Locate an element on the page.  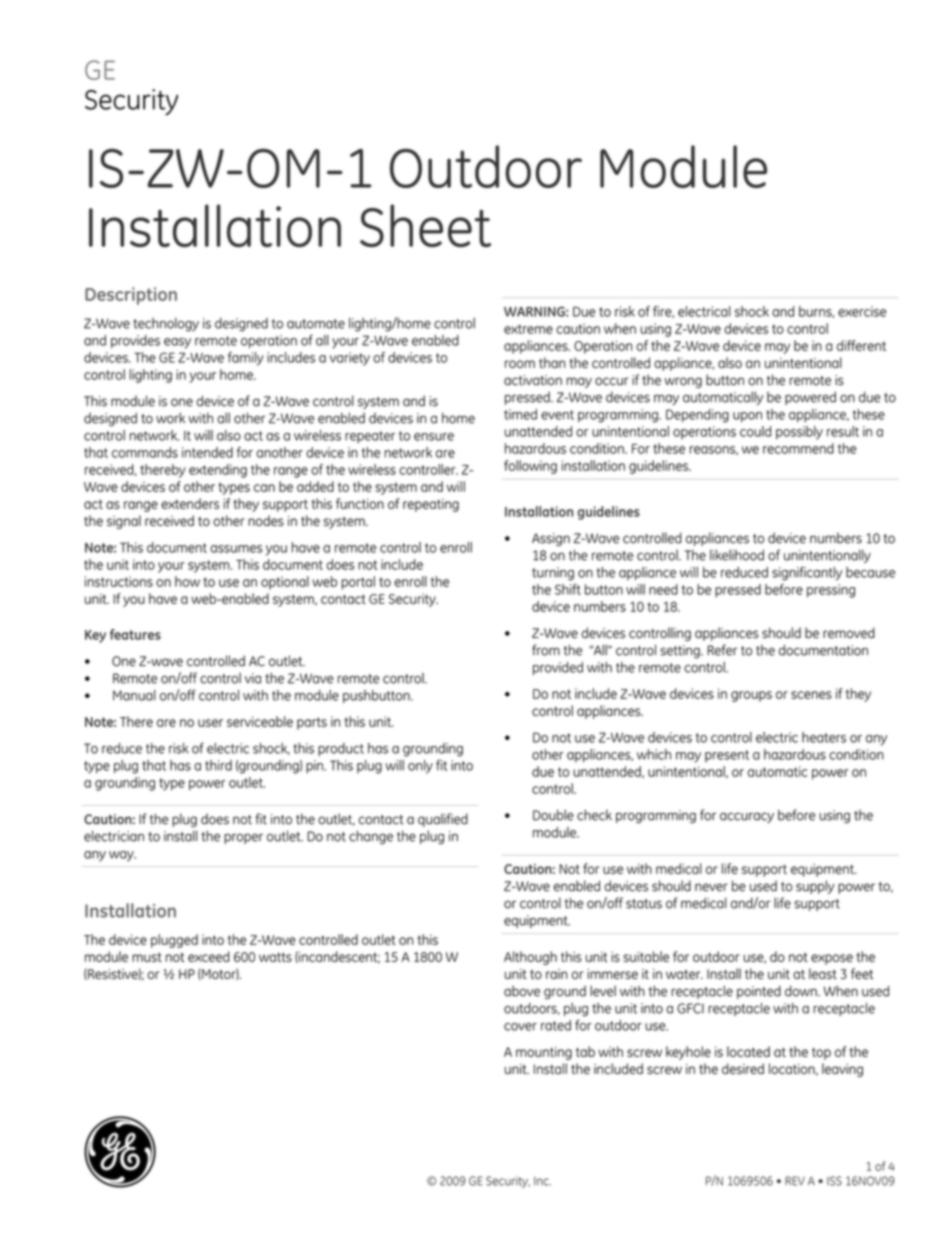
Sheet is located at coordinates (425, 225).
